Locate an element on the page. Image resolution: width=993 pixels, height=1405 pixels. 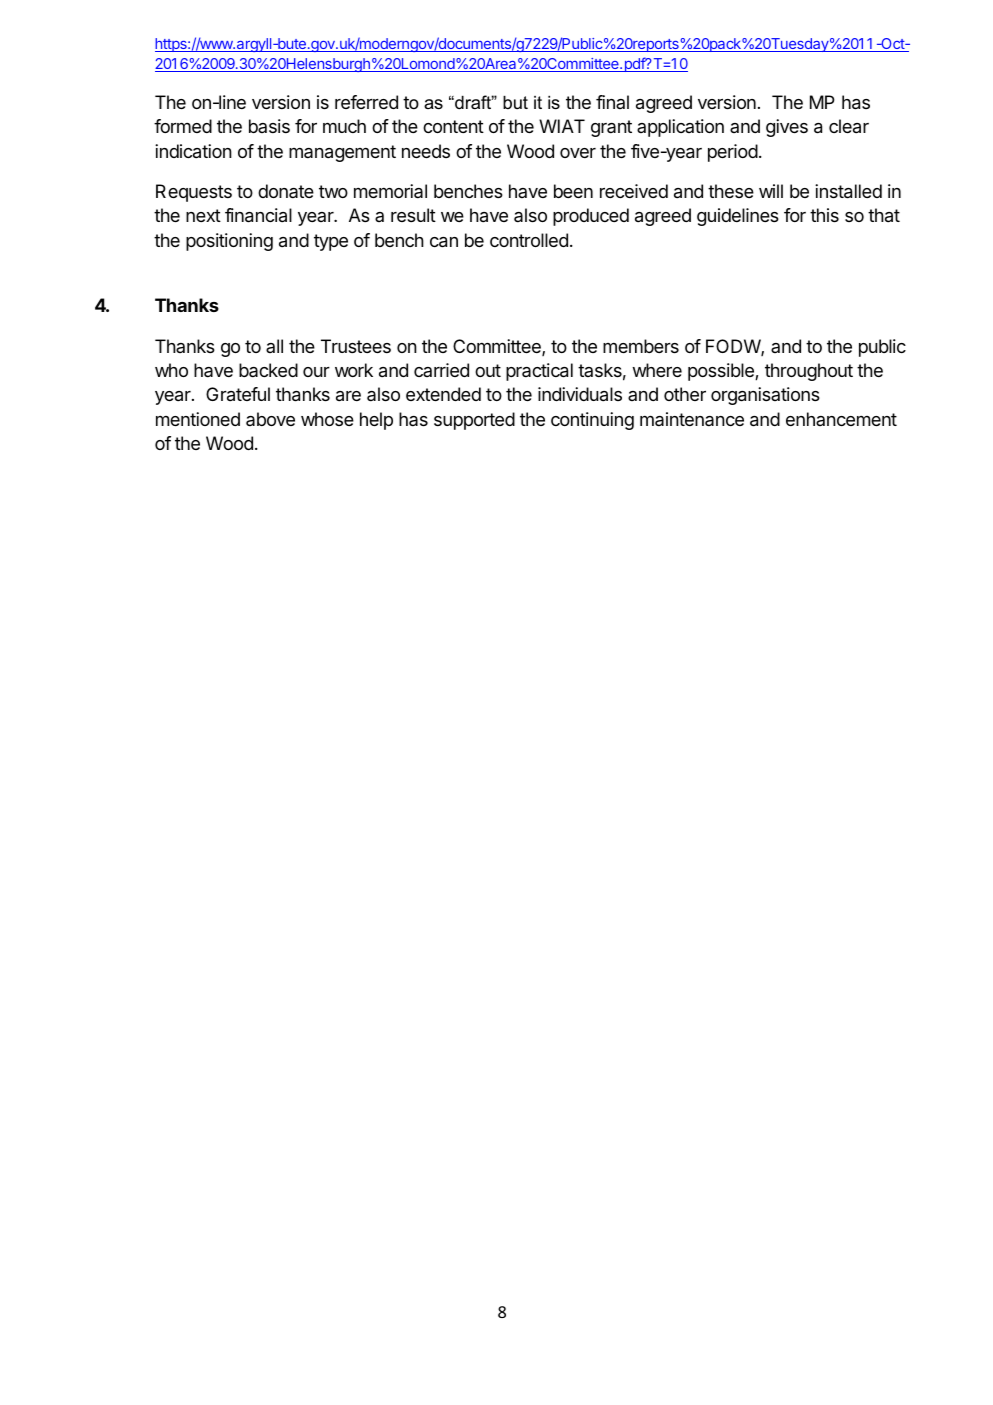
enhancement is located at coordinates (841, 419).
